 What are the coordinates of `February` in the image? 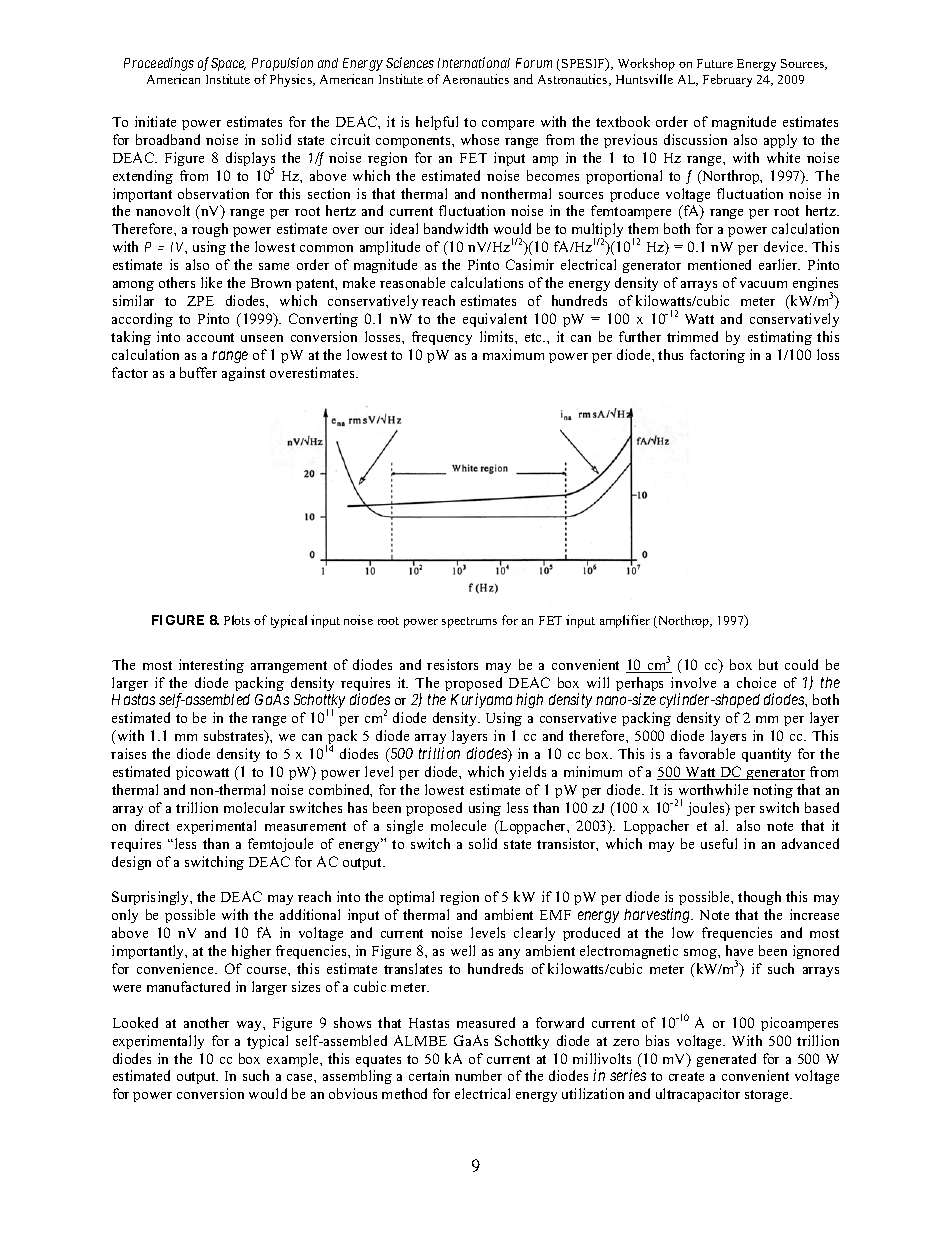 It's located at (727, 80).
